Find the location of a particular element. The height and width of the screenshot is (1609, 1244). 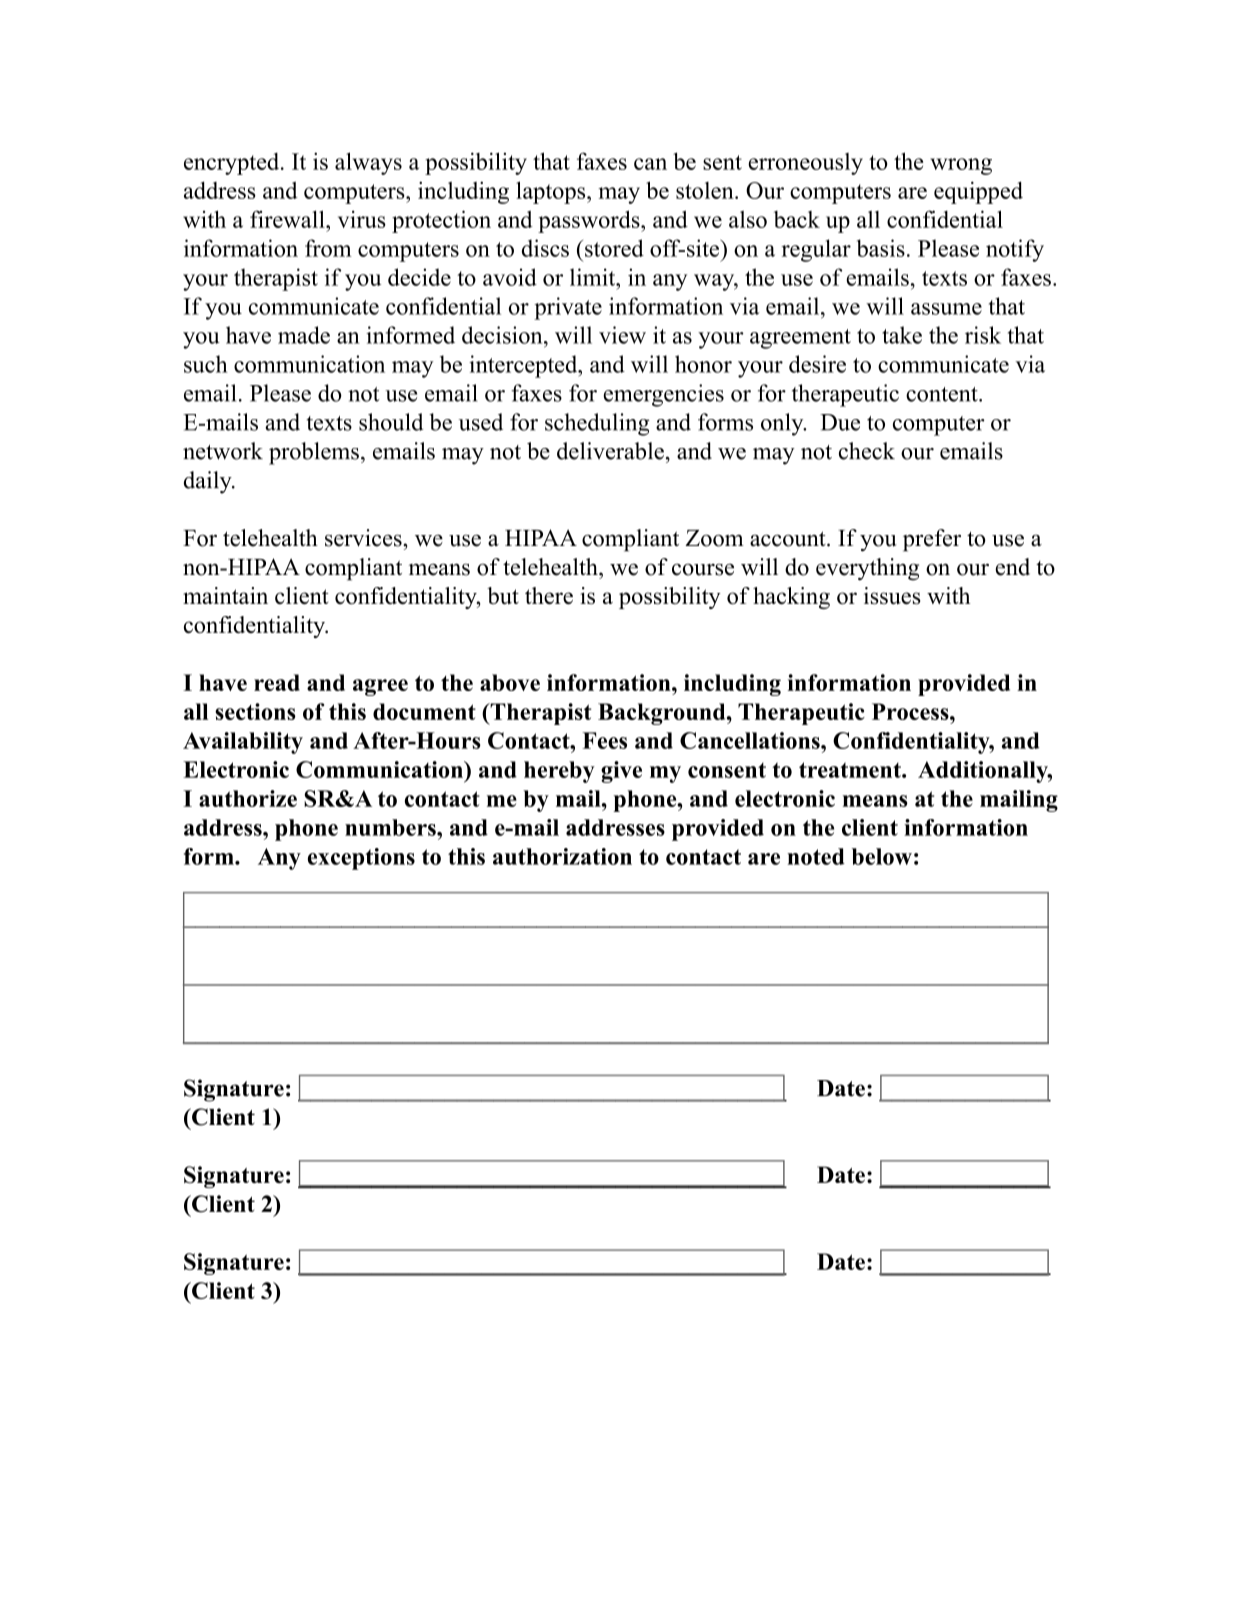

laptops is located at coordinates (550, 192).
